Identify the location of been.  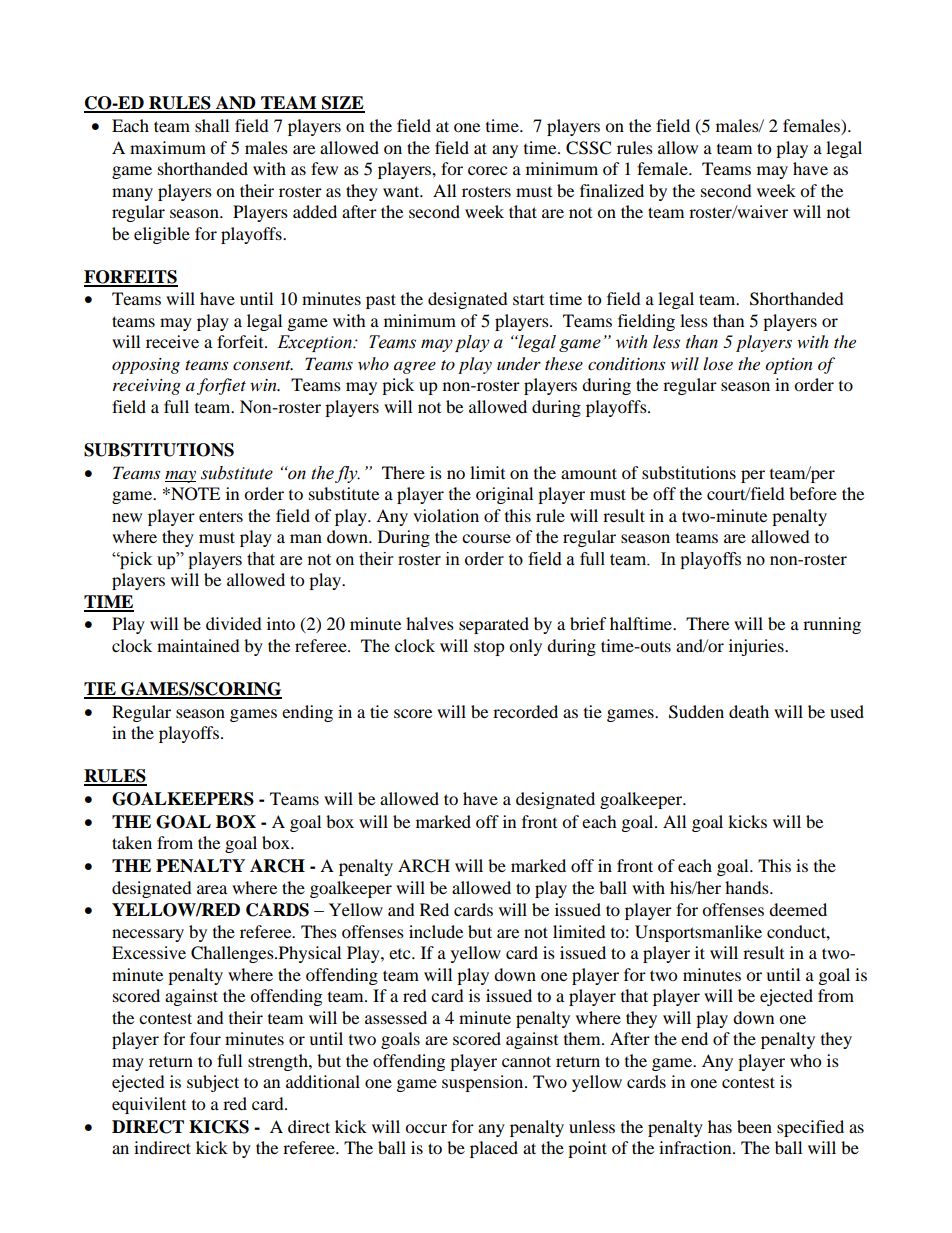
(754, 1126).
